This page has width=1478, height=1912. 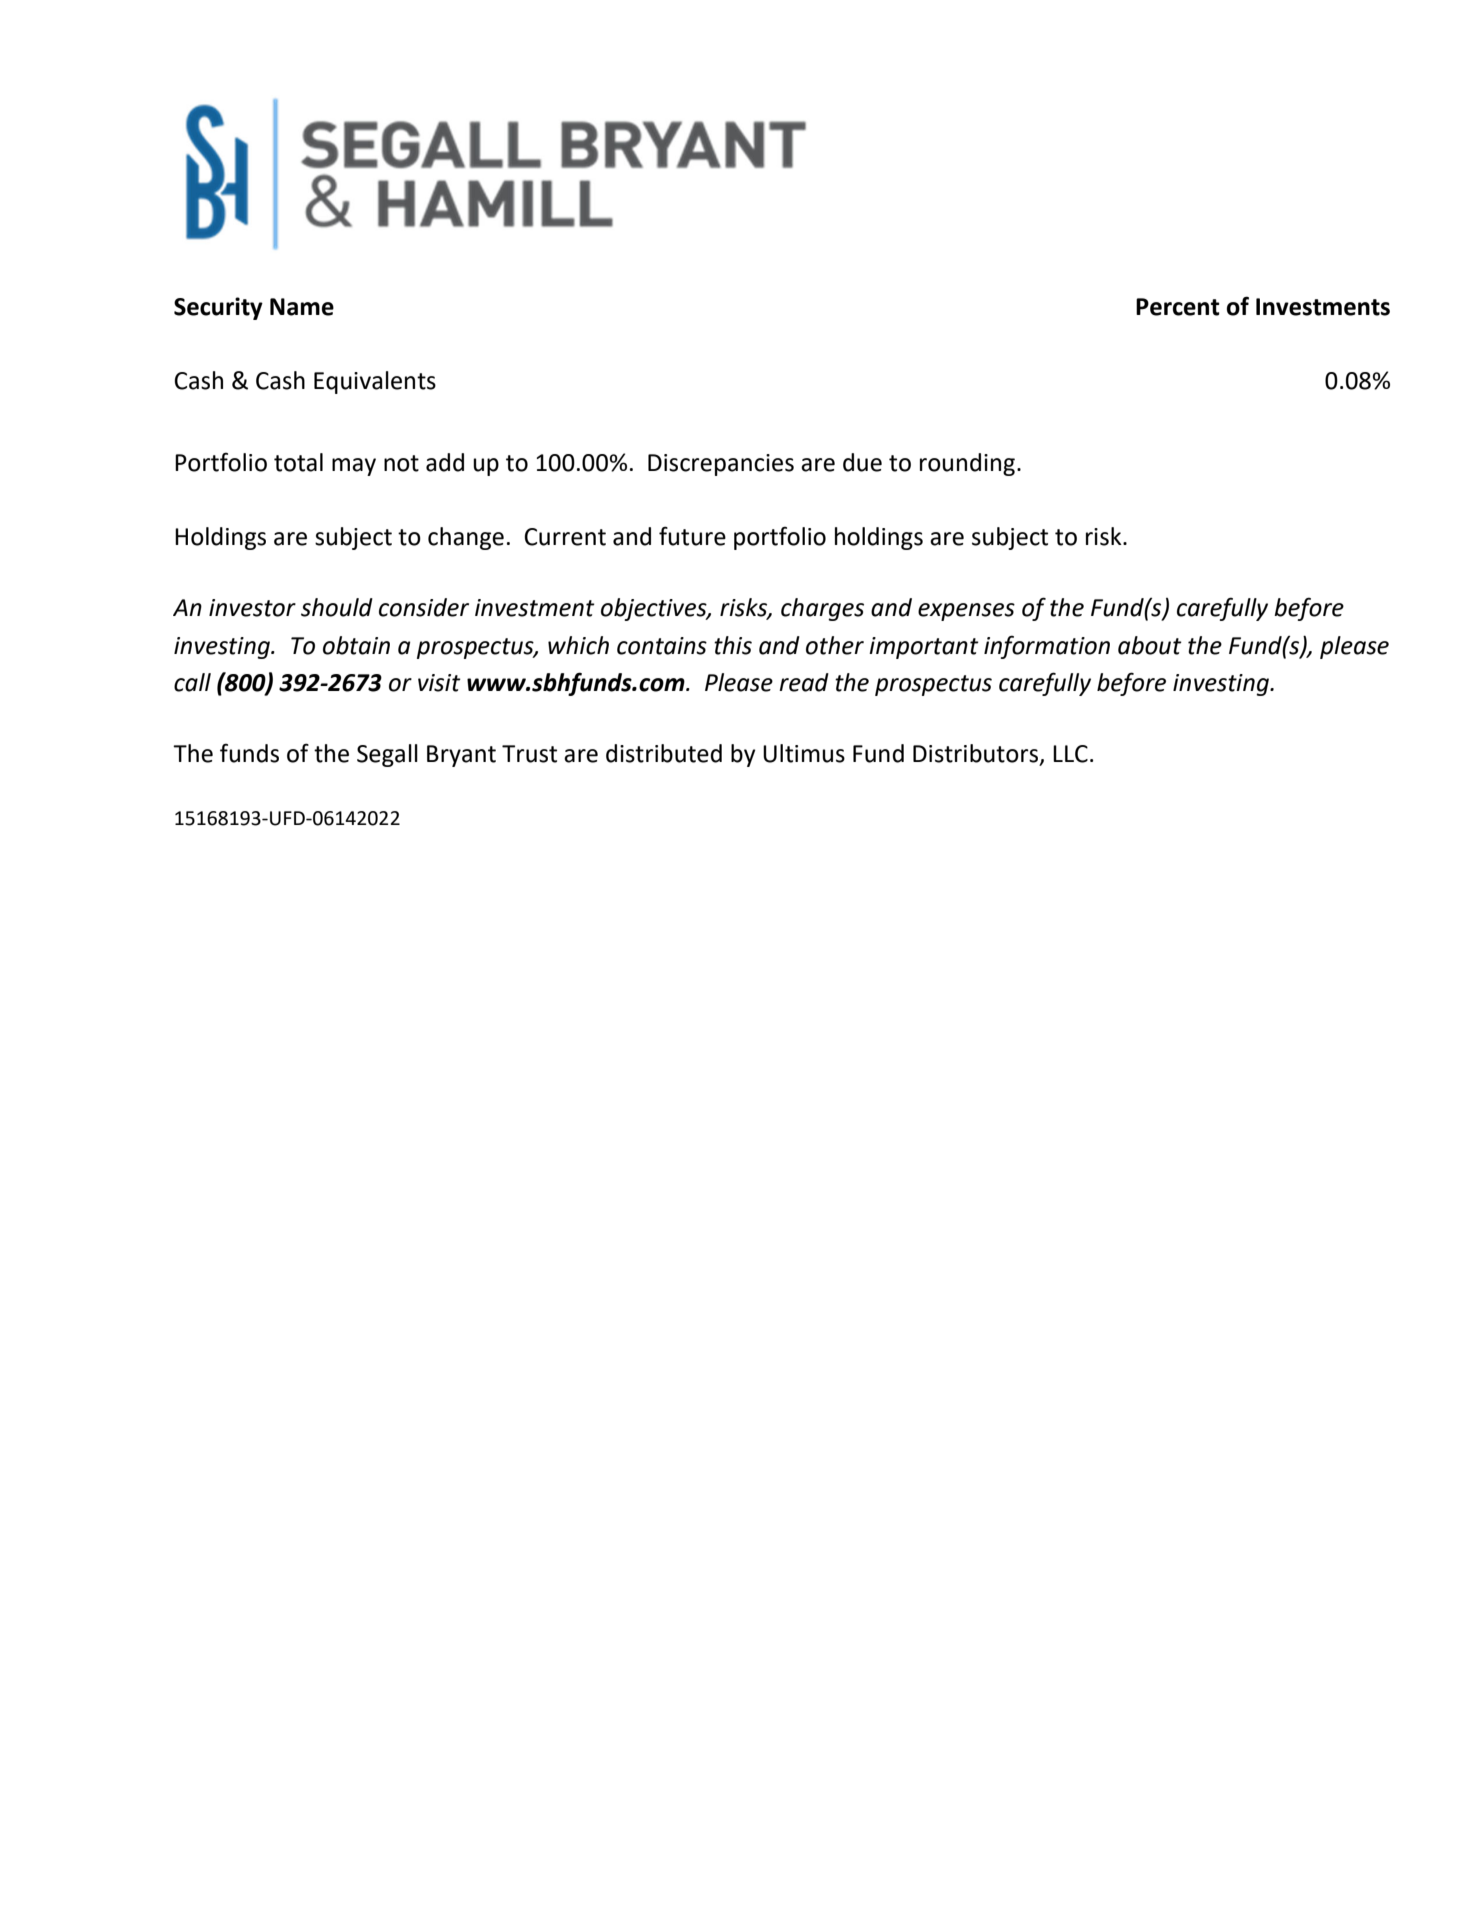 What do you see at coordinates (966, 612) in the page?
I see `expenses` at bounding box center [966, 612].
